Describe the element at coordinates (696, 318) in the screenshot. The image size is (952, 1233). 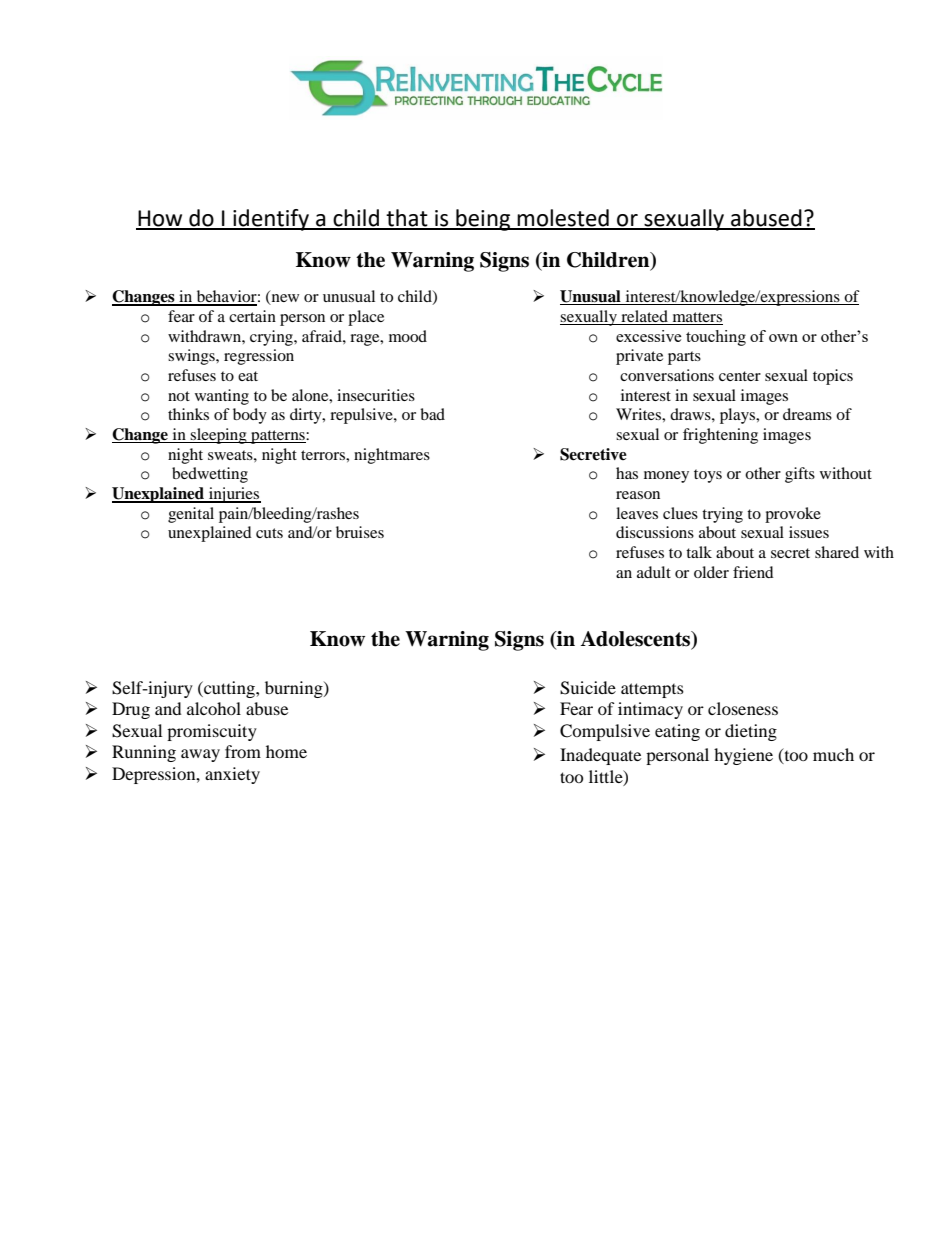
I see `matters` at that location.
